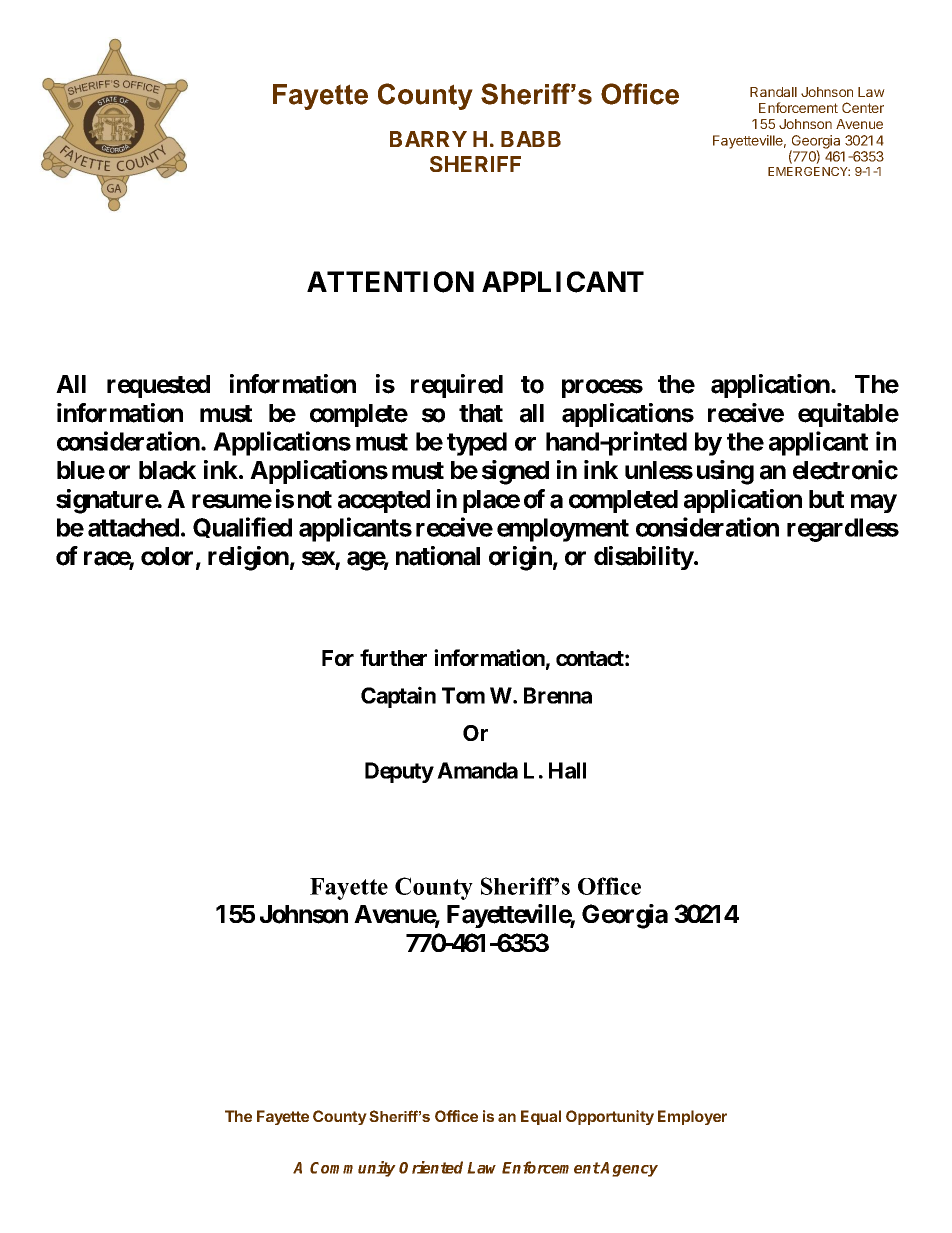  I want to click on Tom, so click(463, 695).
